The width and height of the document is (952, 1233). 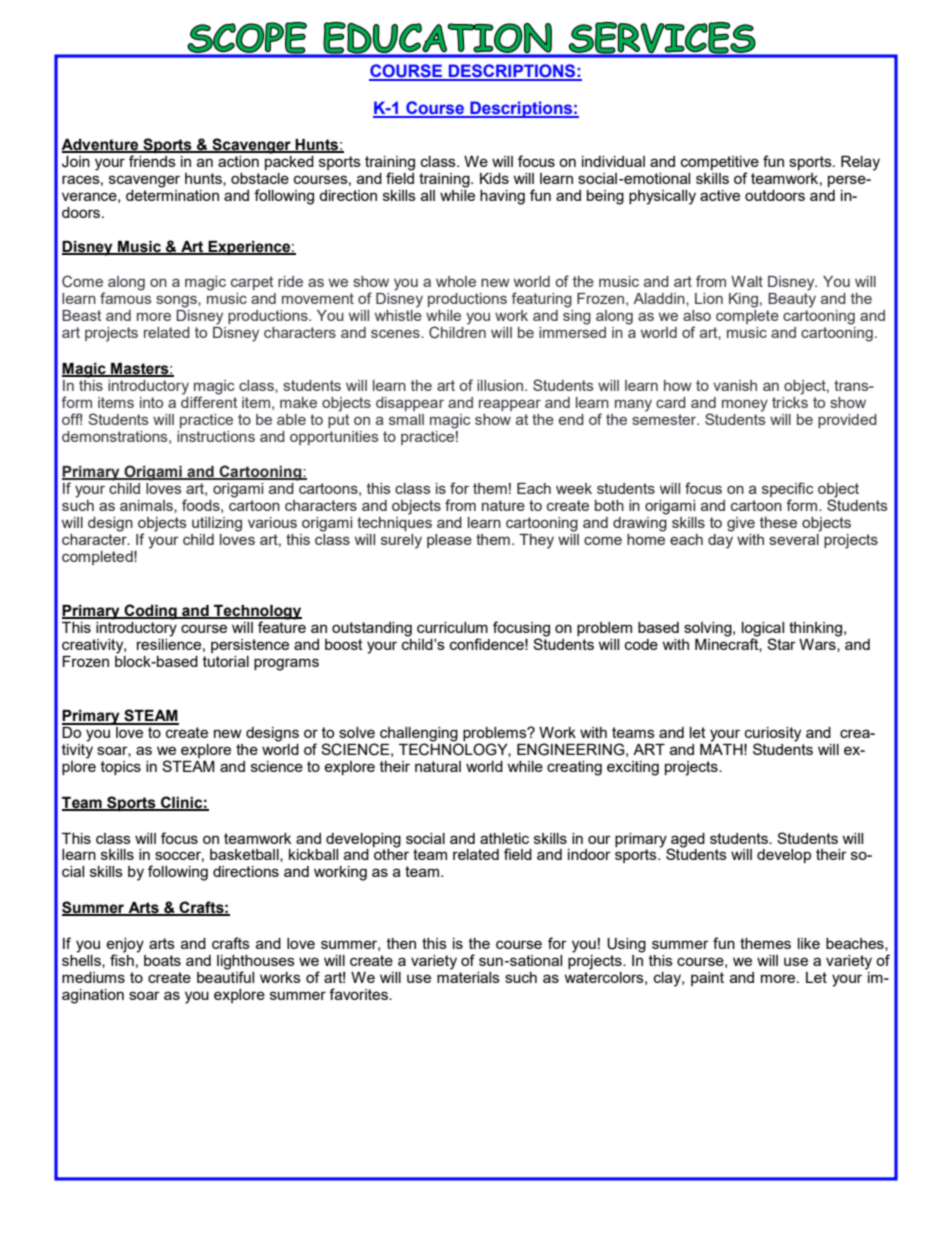 I want to click on reappear, so click(x=510, y=405).
